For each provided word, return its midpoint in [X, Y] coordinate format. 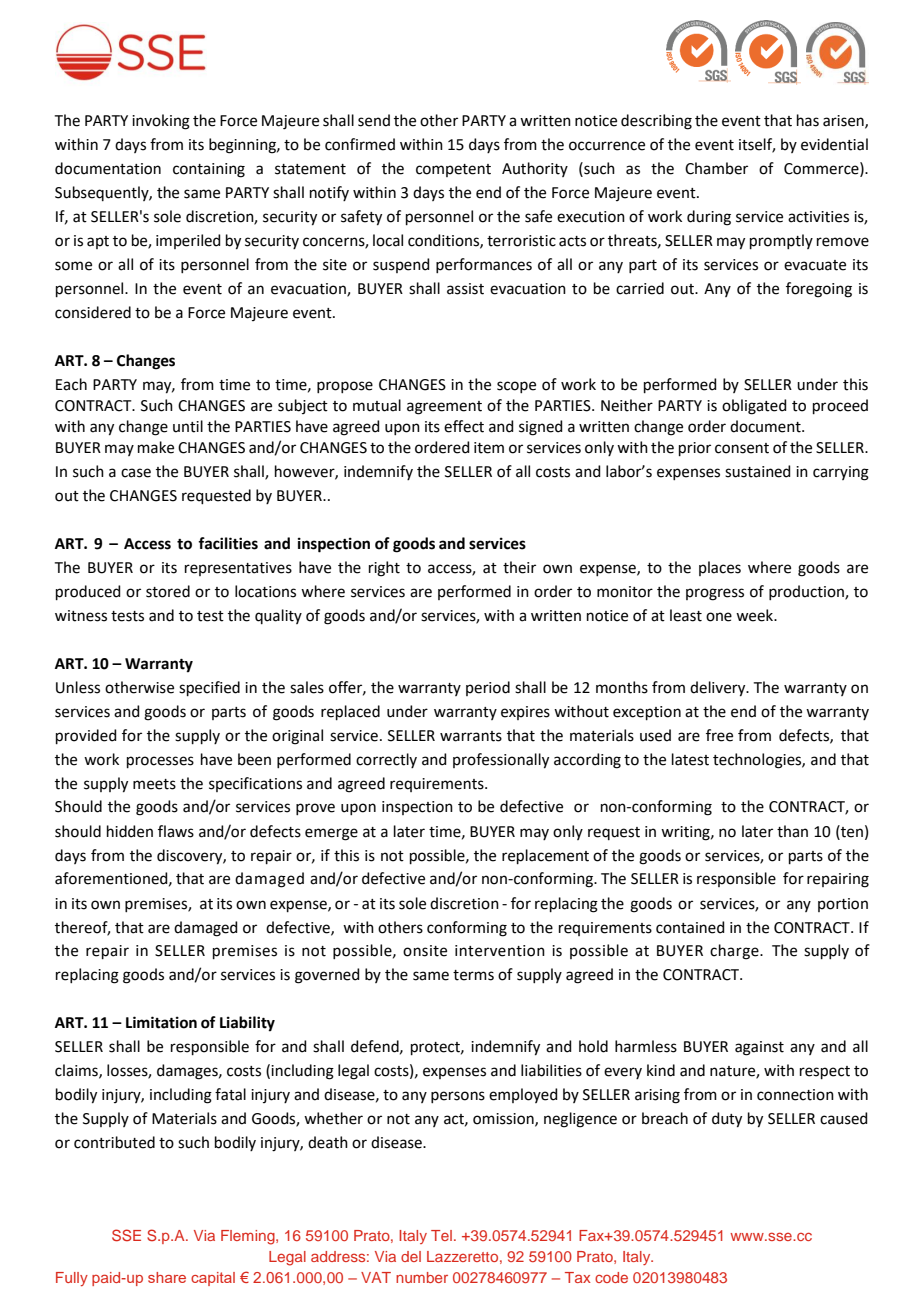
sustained [758, 471]
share [167, 1277]
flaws [176, 831]
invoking [161, 122]
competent [453, 170]
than [792, 831]
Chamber [716, 168]
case [136, 473]
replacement [545, 856]
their [519, 567]
